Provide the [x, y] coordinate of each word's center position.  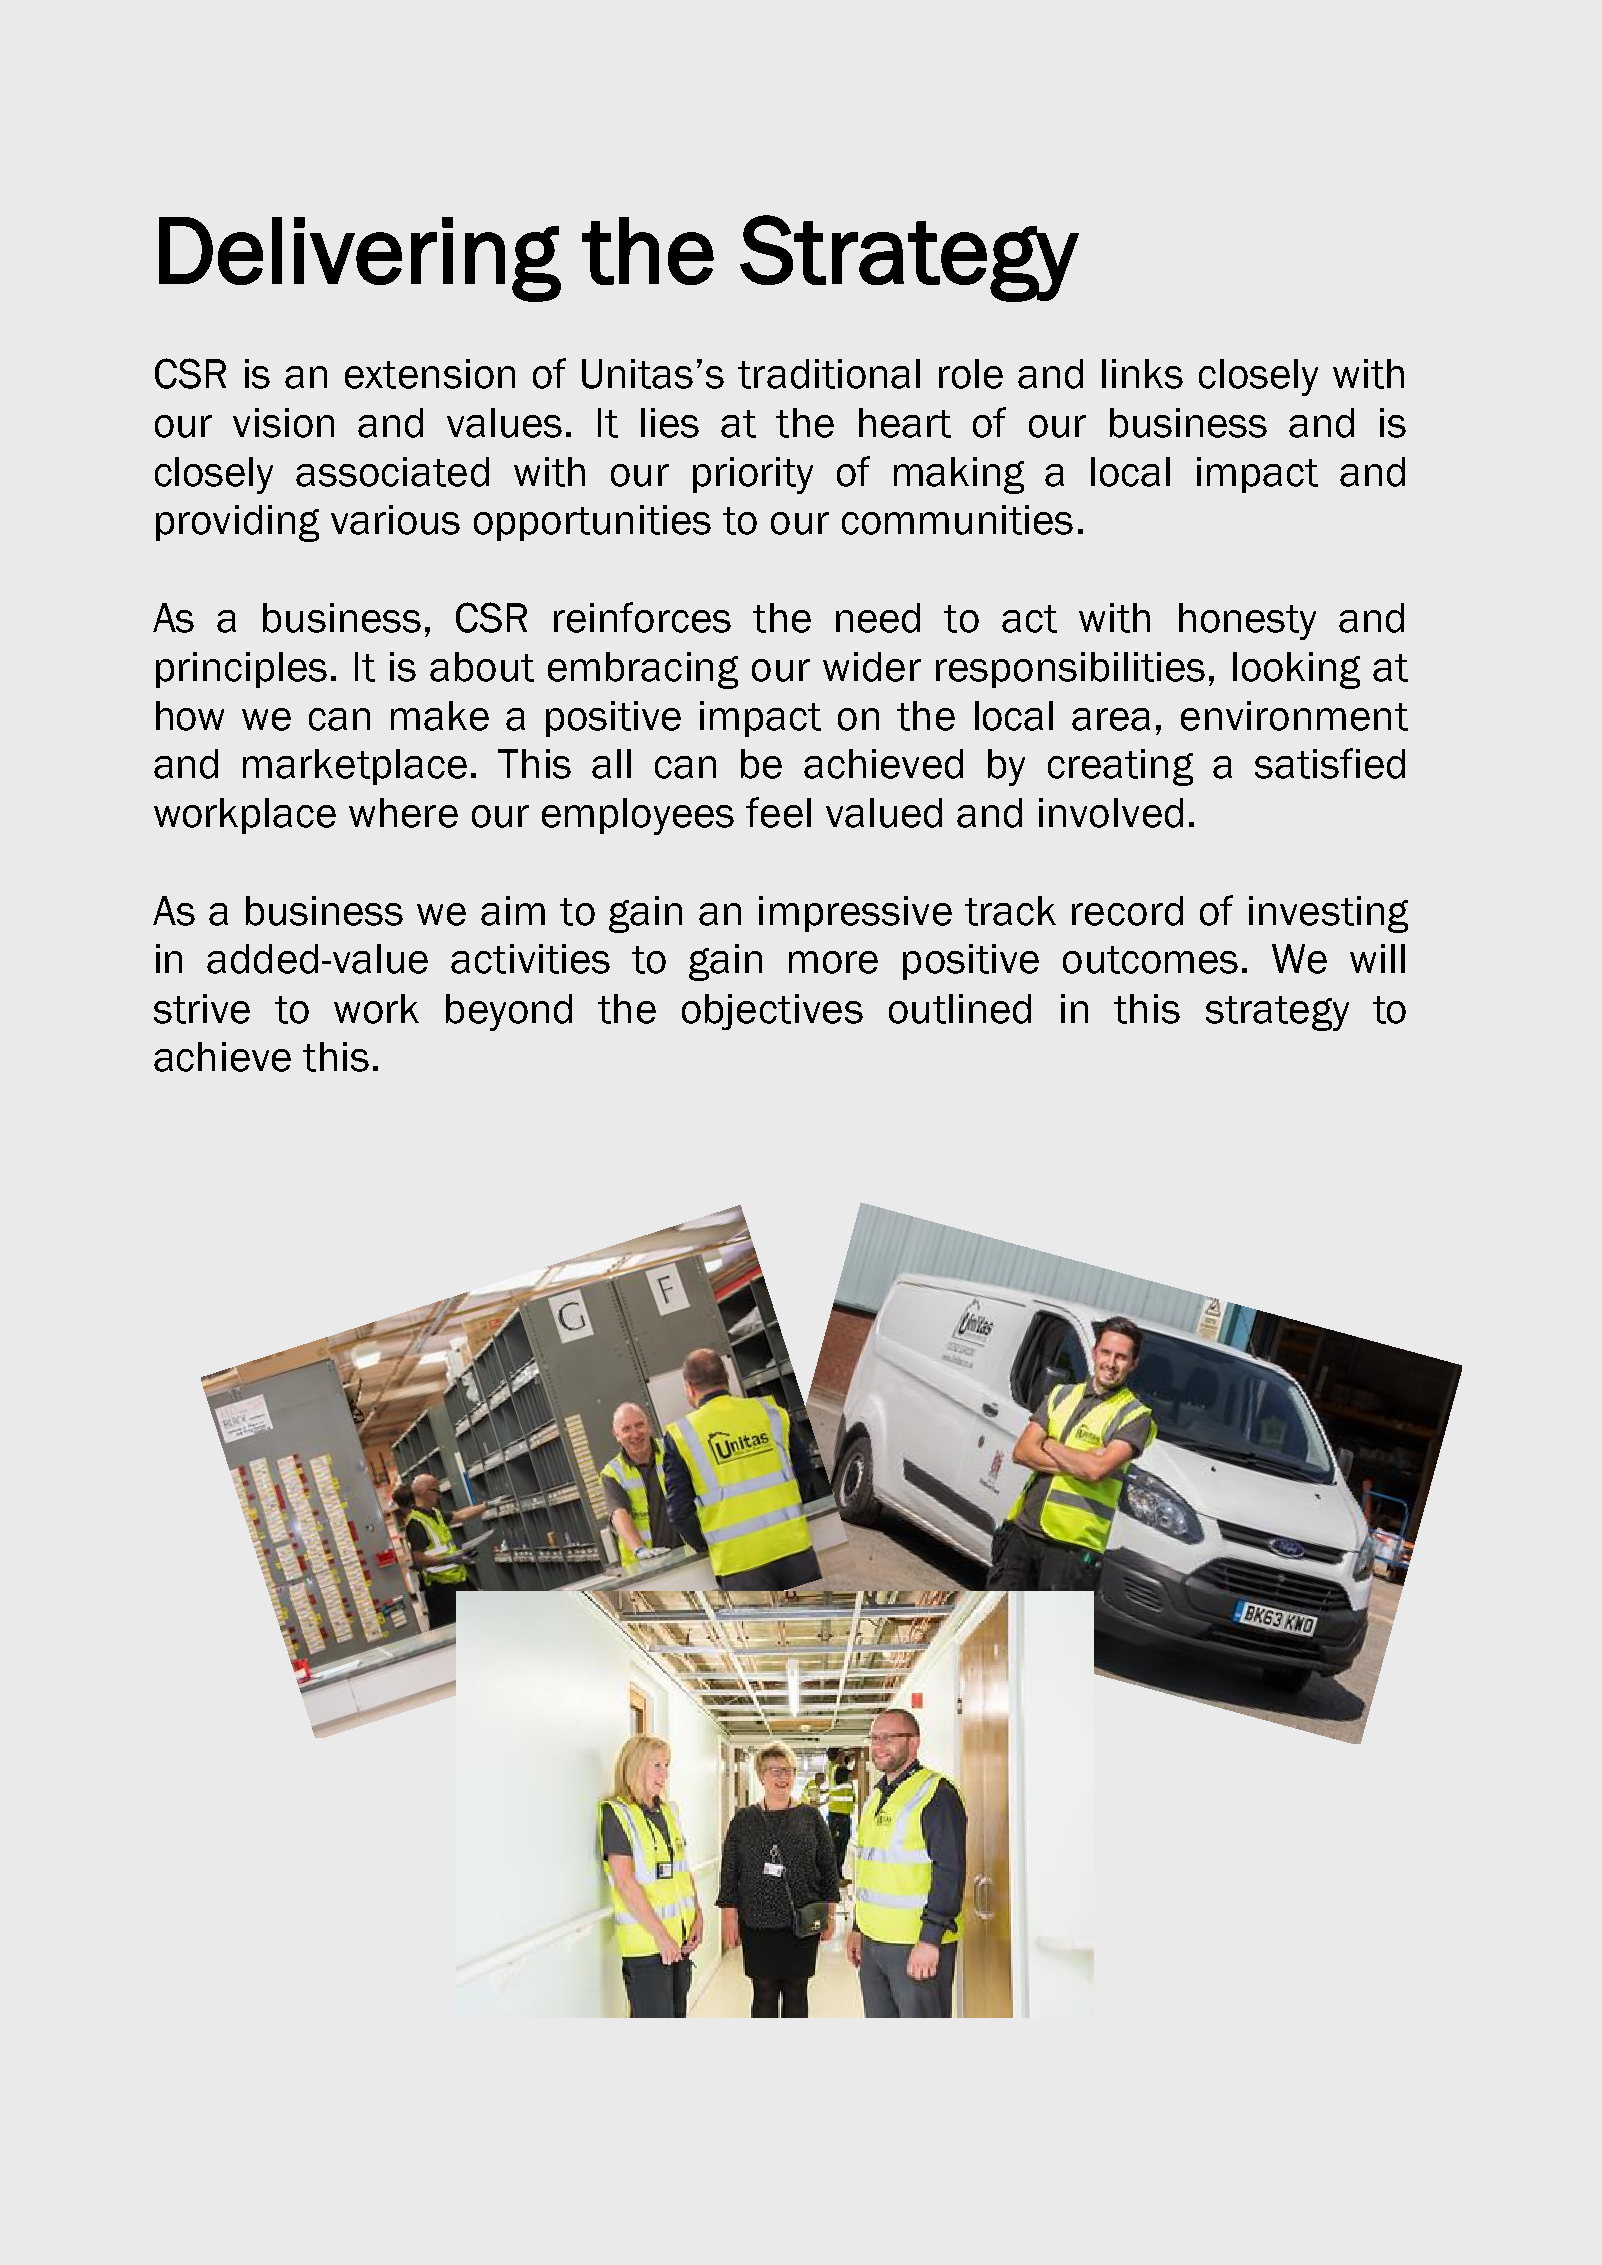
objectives [772, 1012]
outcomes [1150, 960]
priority [753, 475]
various [395, 520]
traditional [829, 374]
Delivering [360, 259]
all [611, 764]
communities [957, 520]
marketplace [355, 767]
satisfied [1330, 763]
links [1142, 374]
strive [202, 1009]
